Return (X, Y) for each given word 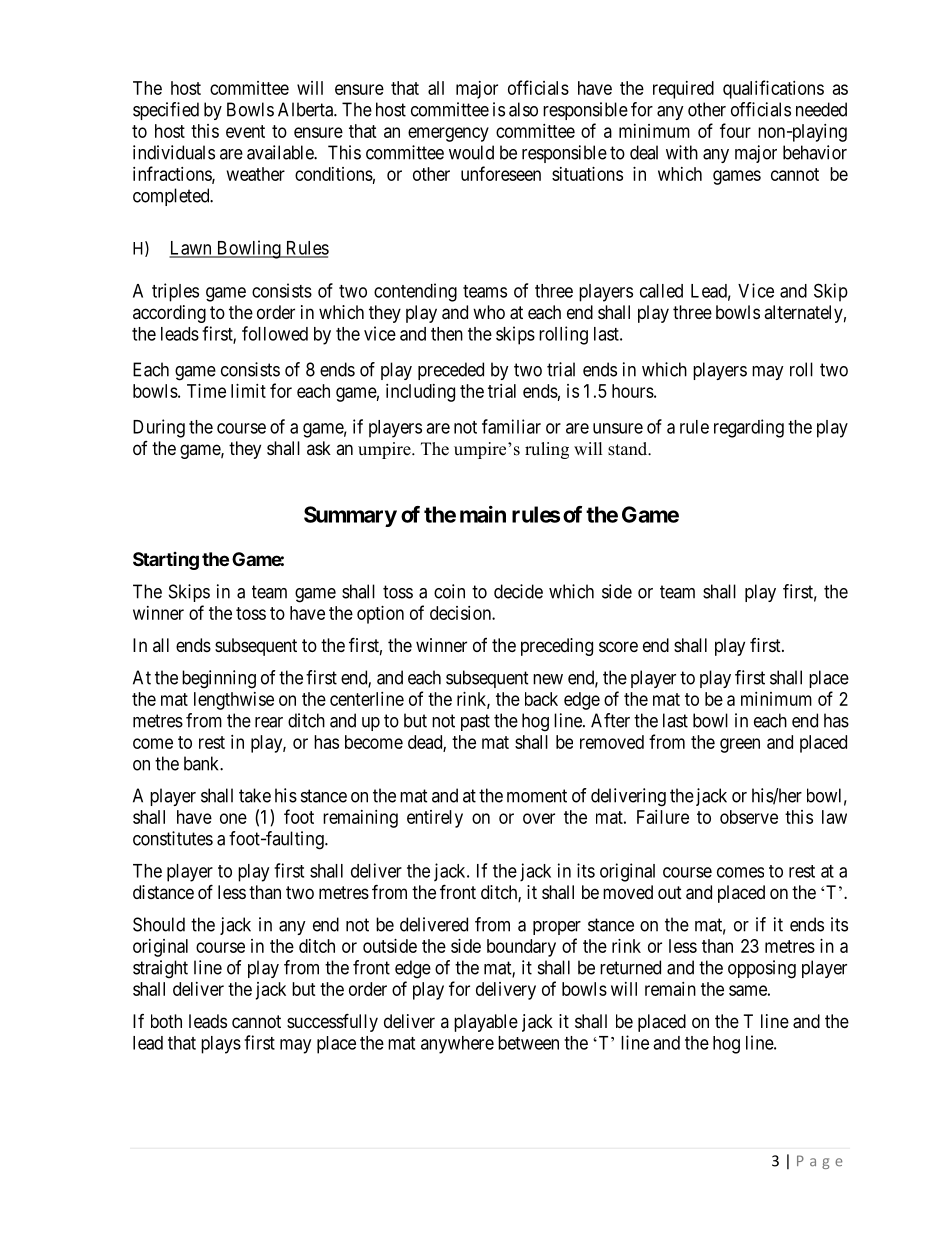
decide (518, 591)
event (245, 131)
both (166, 1021)
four (735, 130)
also (523, 109)
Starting (166, 561)
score (618, 646)
